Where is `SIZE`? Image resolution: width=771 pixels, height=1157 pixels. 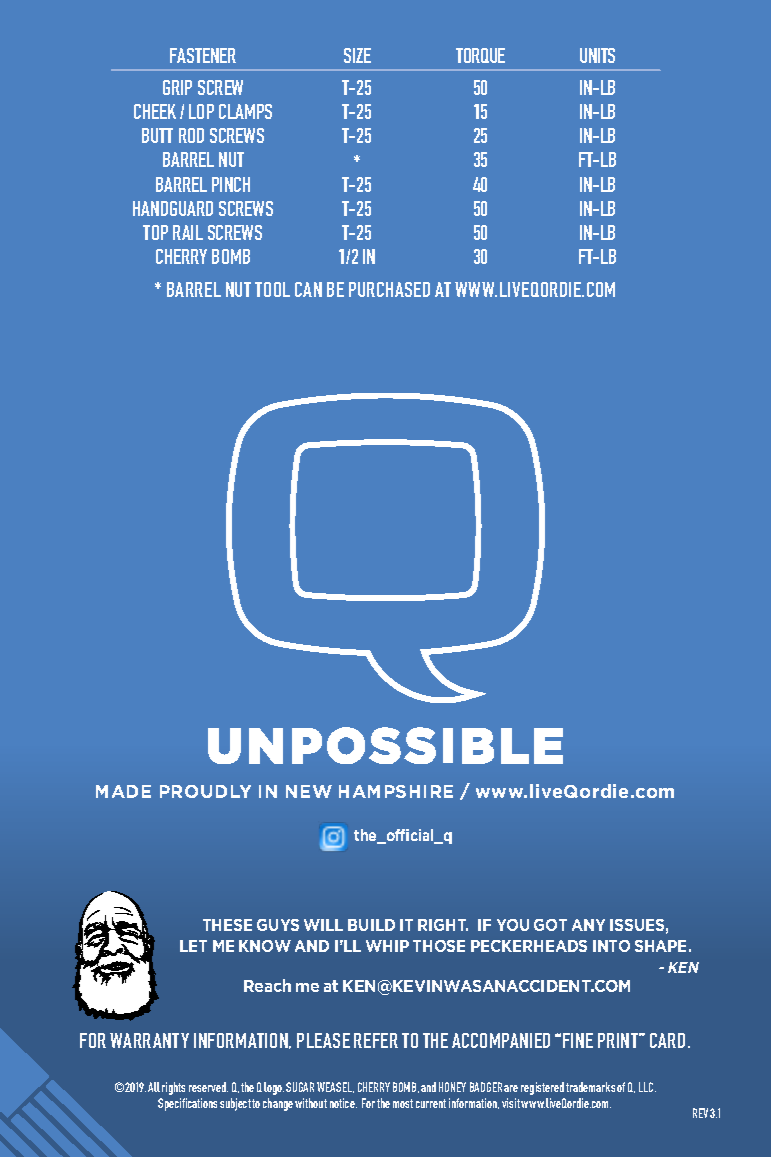 SIZE is located at coordinates (357, 55).
